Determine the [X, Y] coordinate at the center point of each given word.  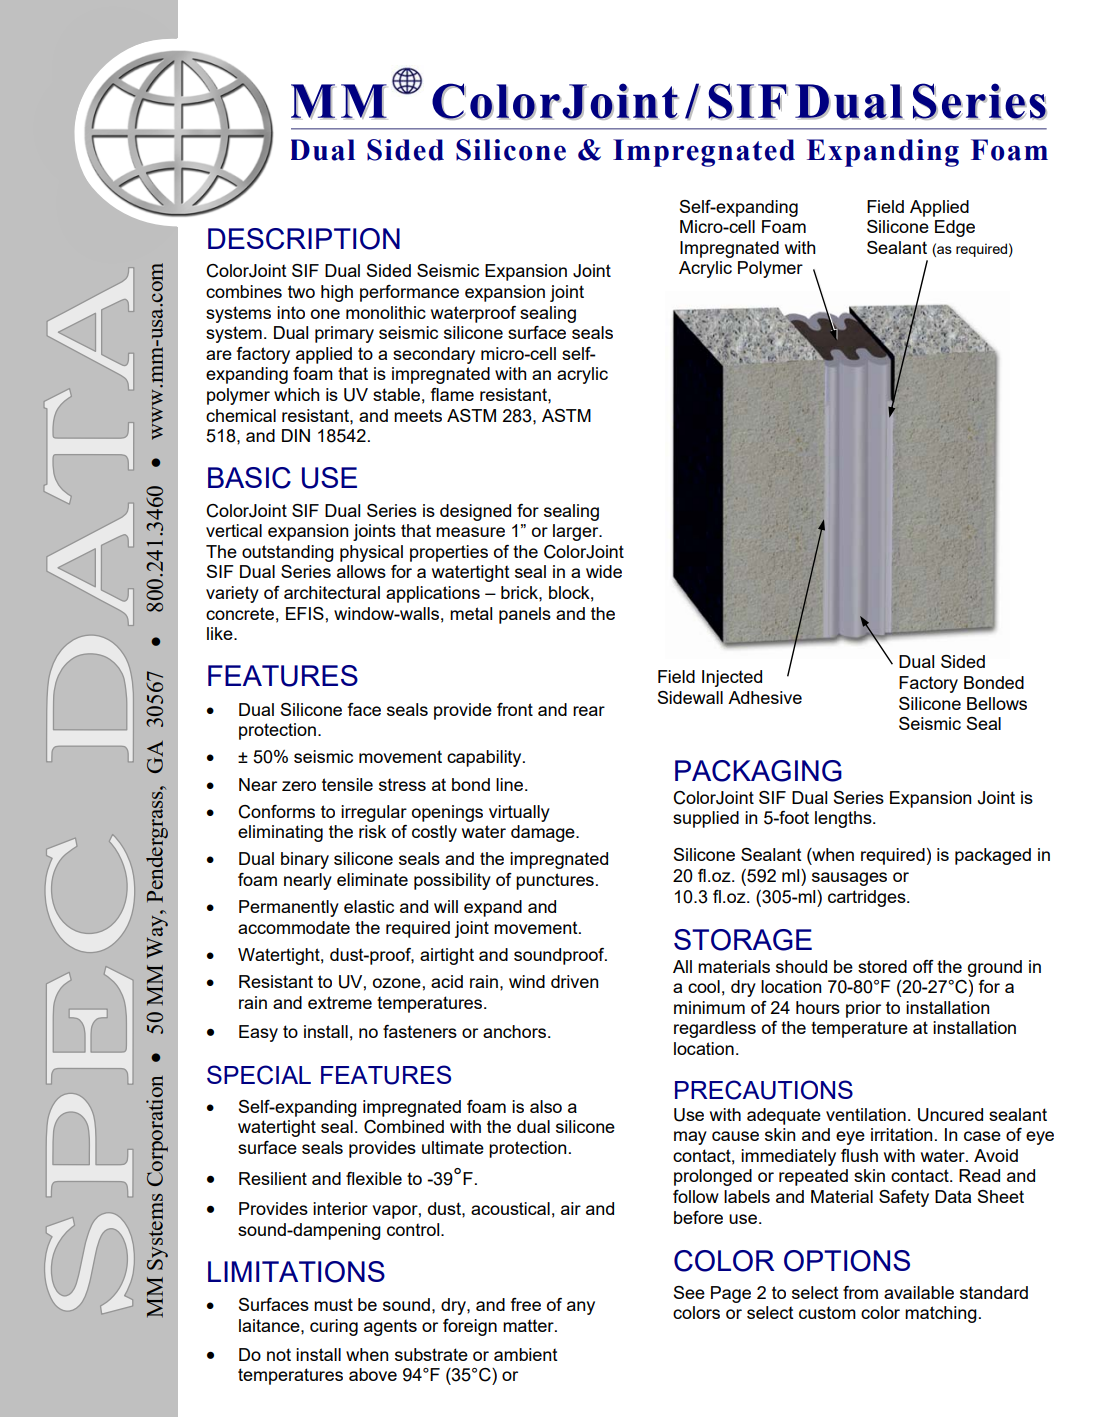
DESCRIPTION [304, 239]
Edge [955, 228]
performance [409, 293]
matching [941, 1314]
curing [334, 1327]
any [581, 1308]
